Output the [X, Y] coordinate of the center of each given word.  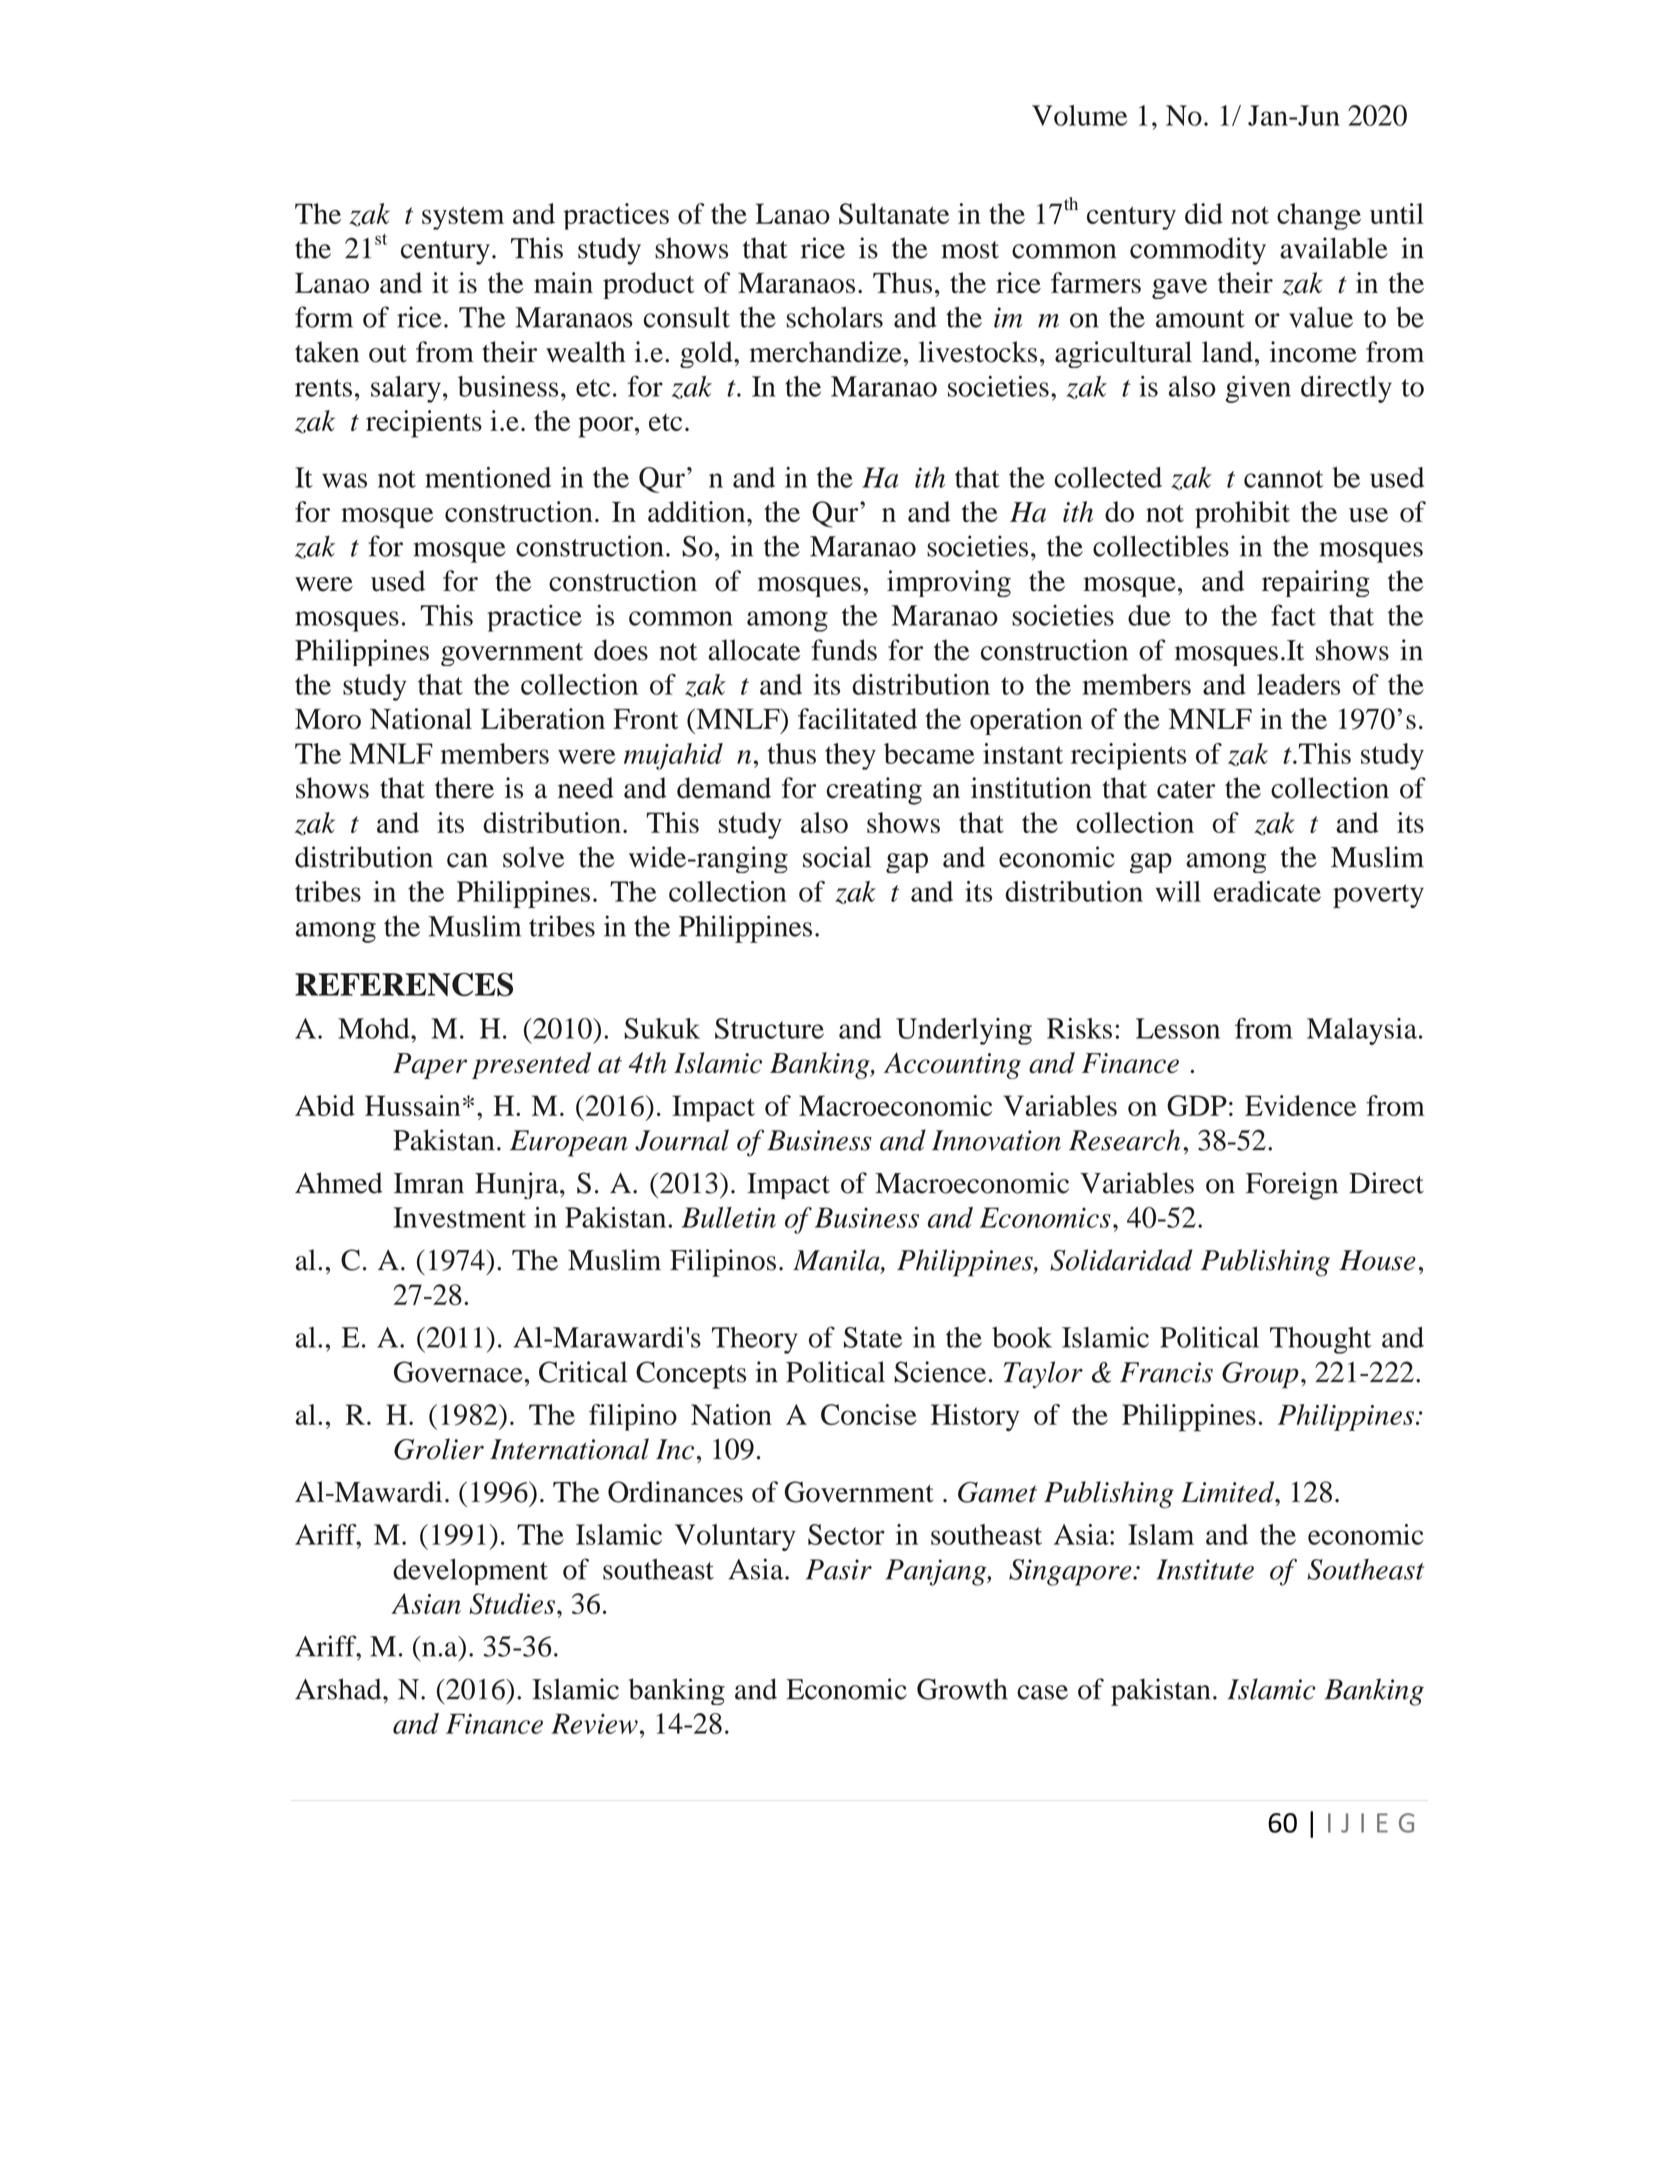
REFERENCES [404, 984]
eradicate [1267, 891]
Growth [962, 1689]
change [1319, 216]
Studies [512, 1604]
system [463, 218]
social [837, 857]
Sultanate [894, 213]
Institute [1205, 1569]
